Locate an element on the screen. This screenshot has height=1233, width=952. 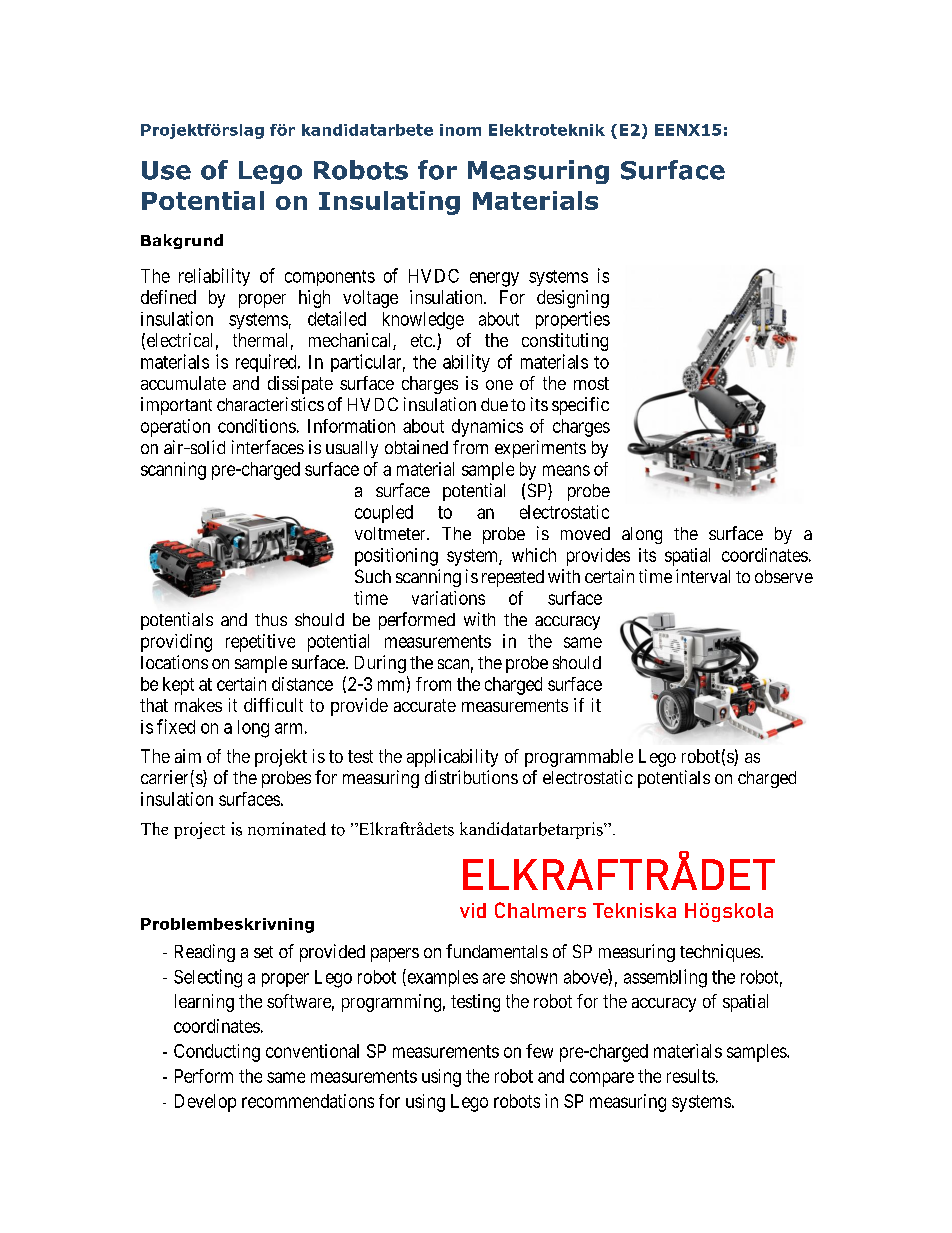
Use is located at coordinates (166, 170).
